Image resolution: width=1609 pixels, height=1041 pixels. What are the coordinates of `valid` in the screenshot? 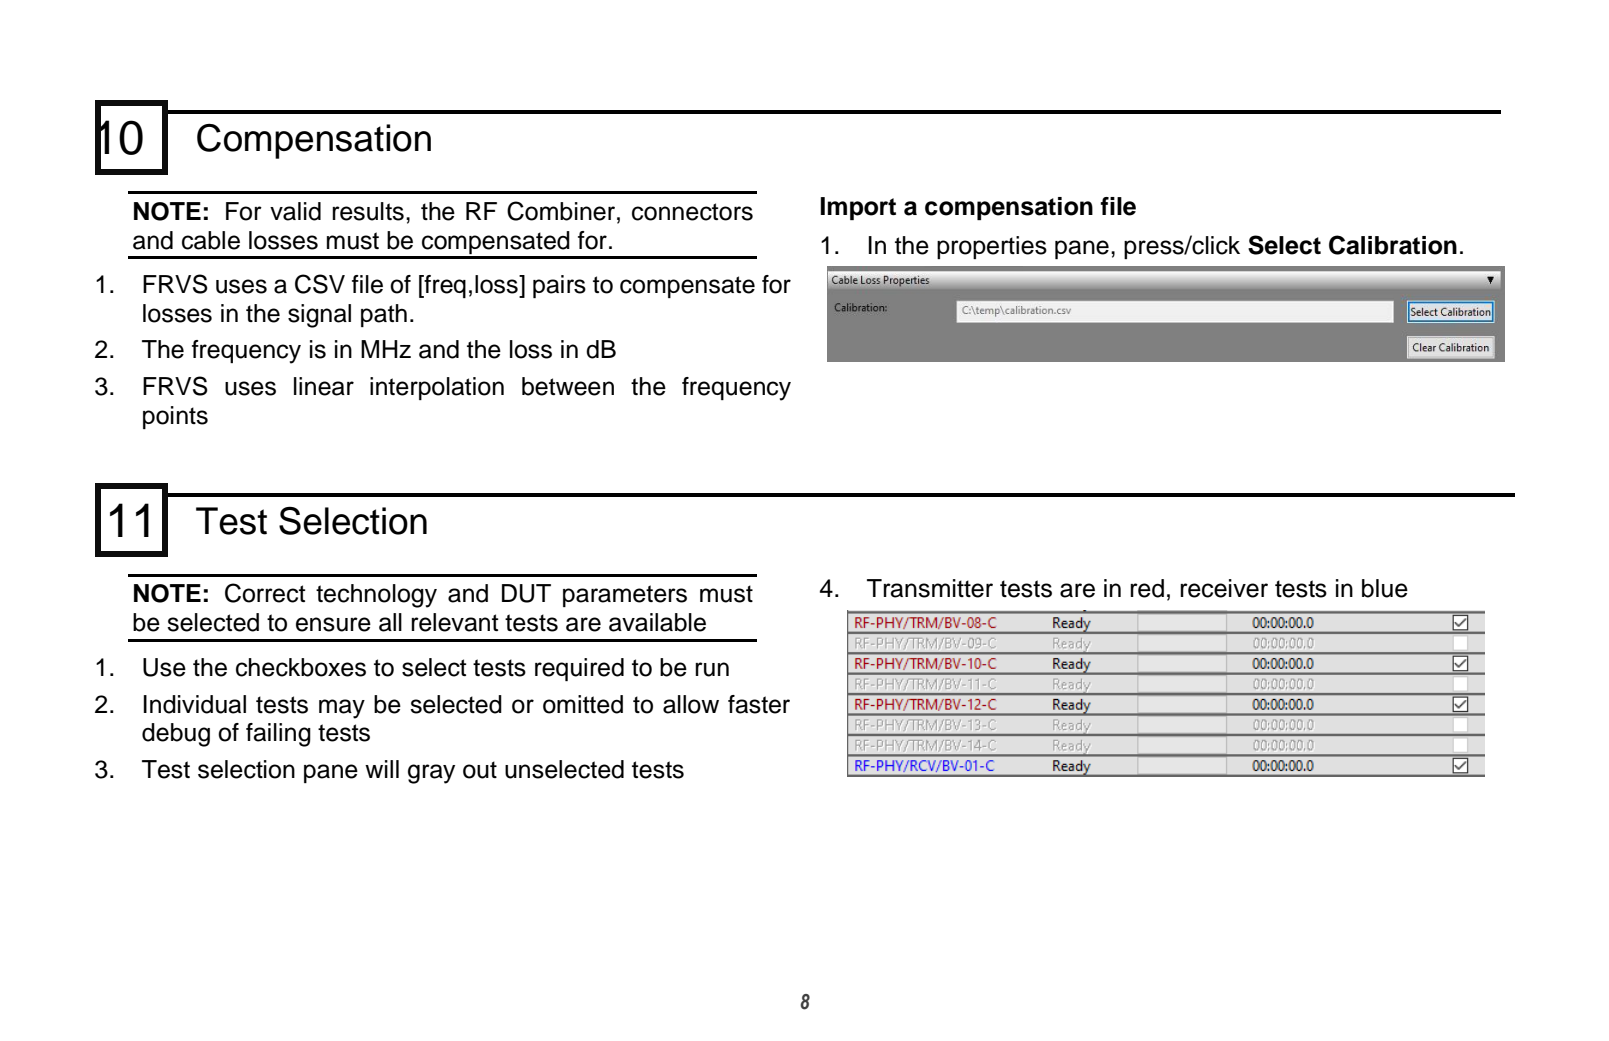 It's located at (295, 211).
